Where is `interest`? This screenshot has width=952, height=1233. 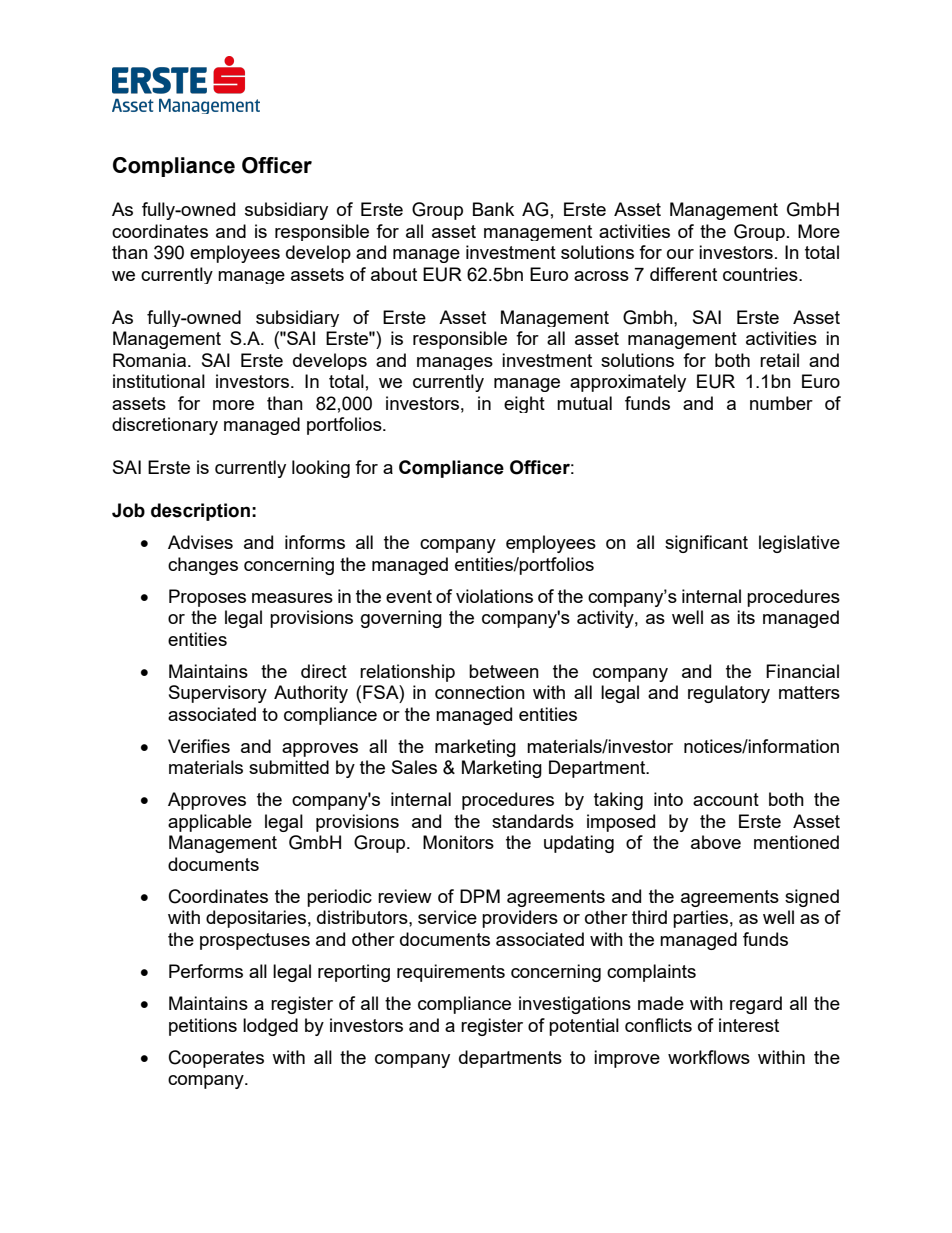
interest is located at coordinates (749, 1025).
